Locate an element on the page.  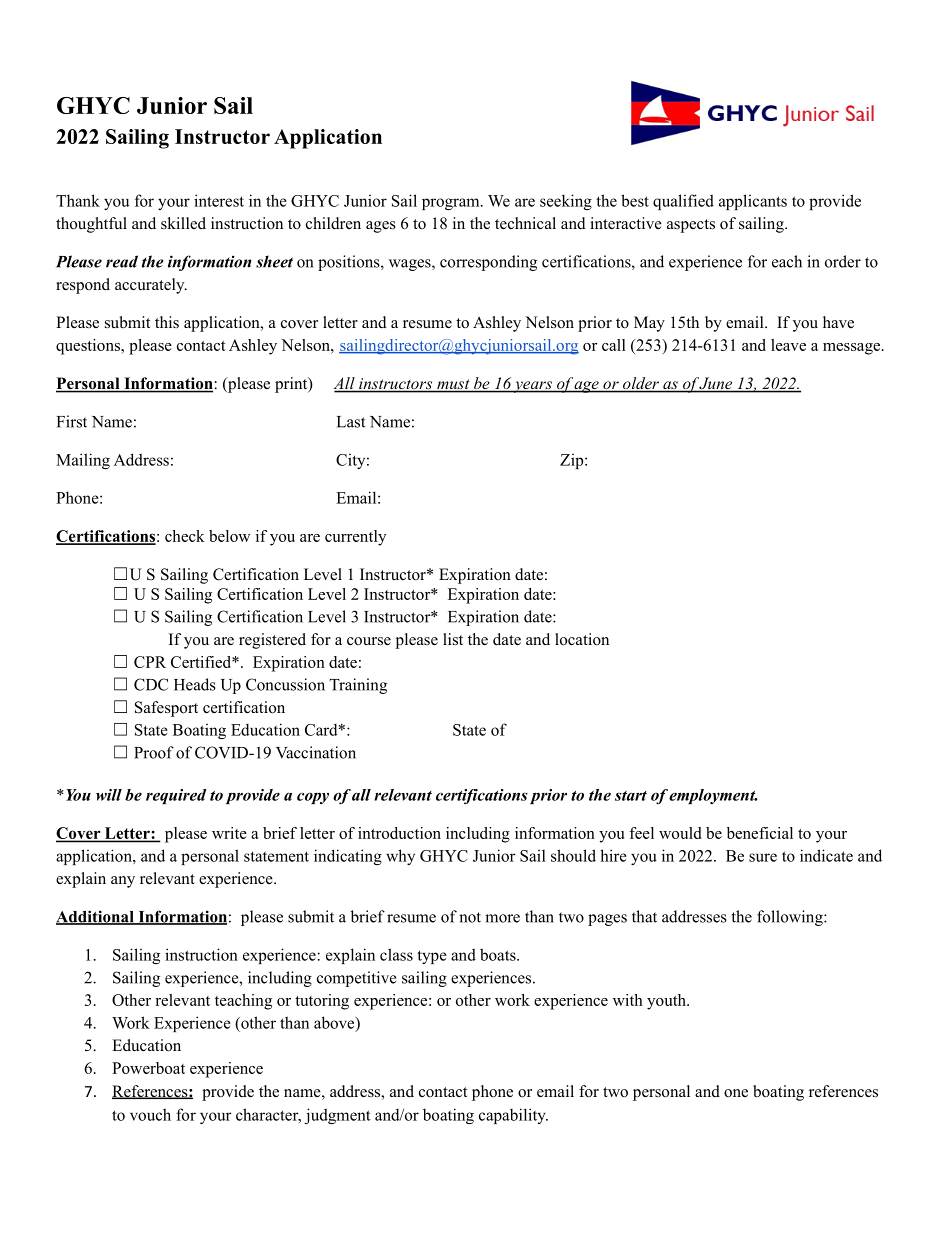
vouch is located at coordinates (150, 1114).
